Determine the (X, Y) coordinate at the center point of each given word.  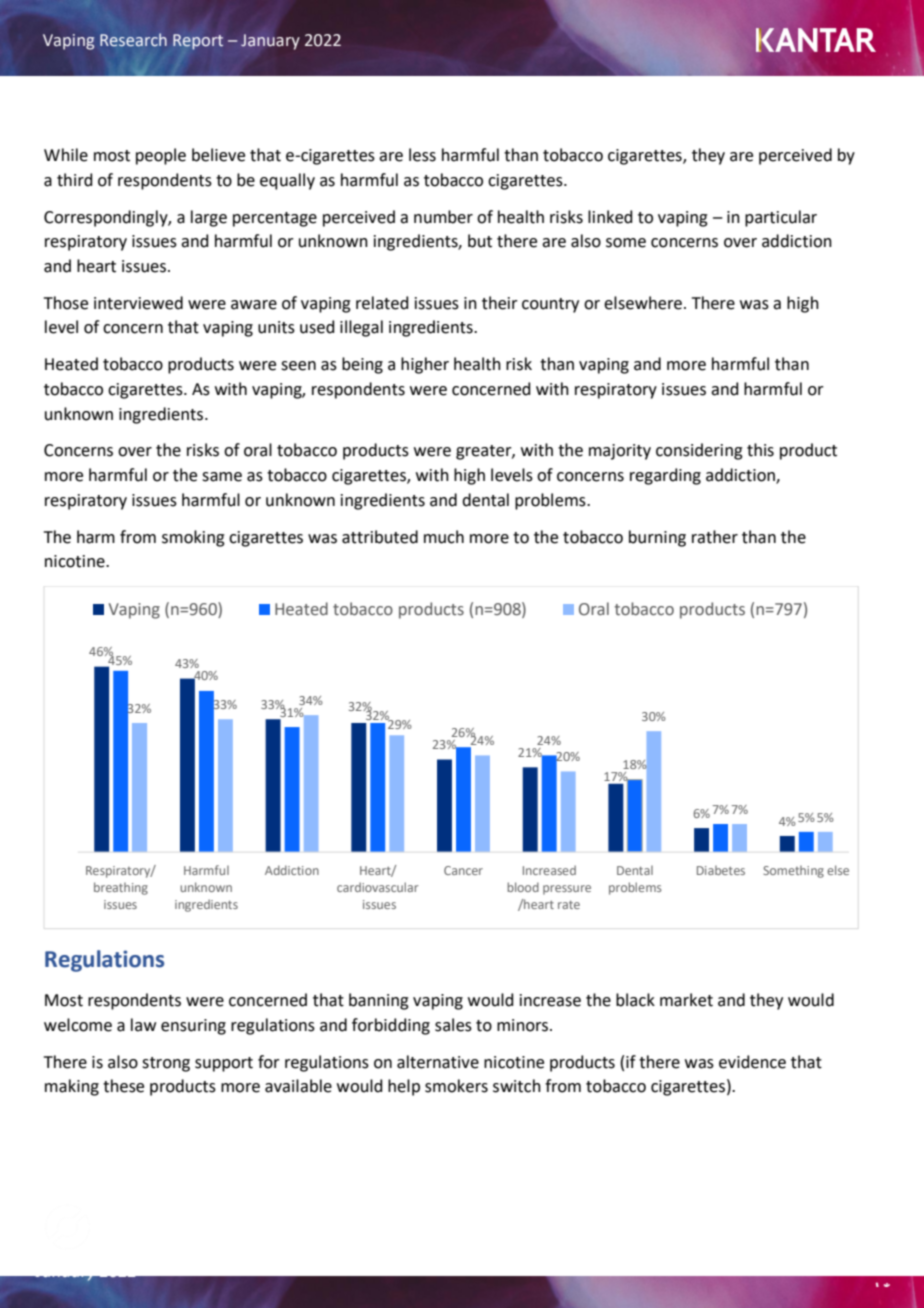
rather (715, 537)
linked (610, 217)
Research (133, 40)
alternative (438, 1062)
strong (166, 1064)
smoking (193, 538)
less (422, 155)
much (444, 537)
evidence (752, 1062)
